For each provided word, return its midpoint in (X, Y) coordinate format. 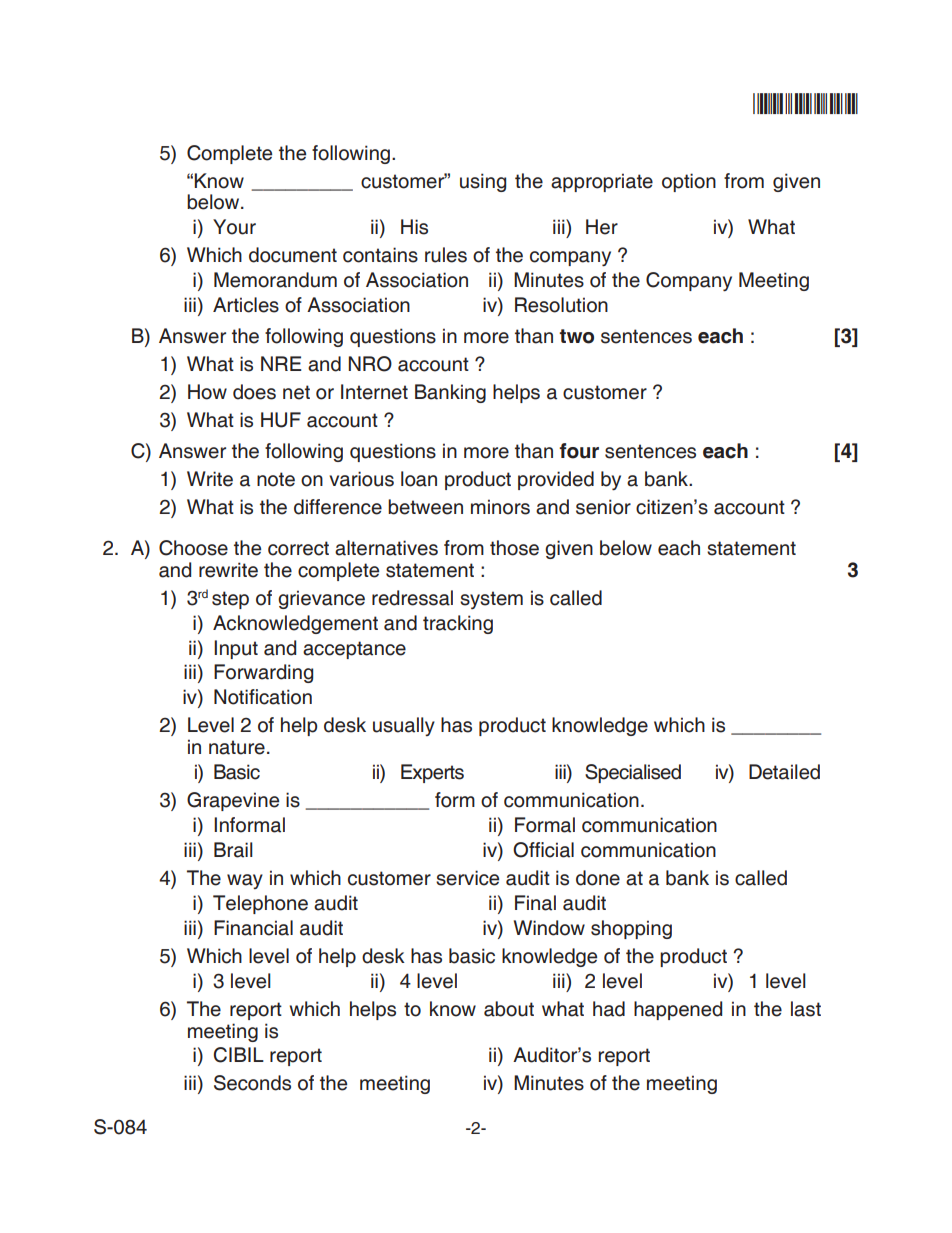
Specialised (633, 773)
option (689, 182)
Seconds (252, 1083)
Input (236, 649)
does (254, 392)
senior (603, 507)
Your (234, 227)
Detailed (784, 772)
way (245, 881)
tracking (458, 624)
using (483, 182)
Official (543, 850)
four (579, 451)
